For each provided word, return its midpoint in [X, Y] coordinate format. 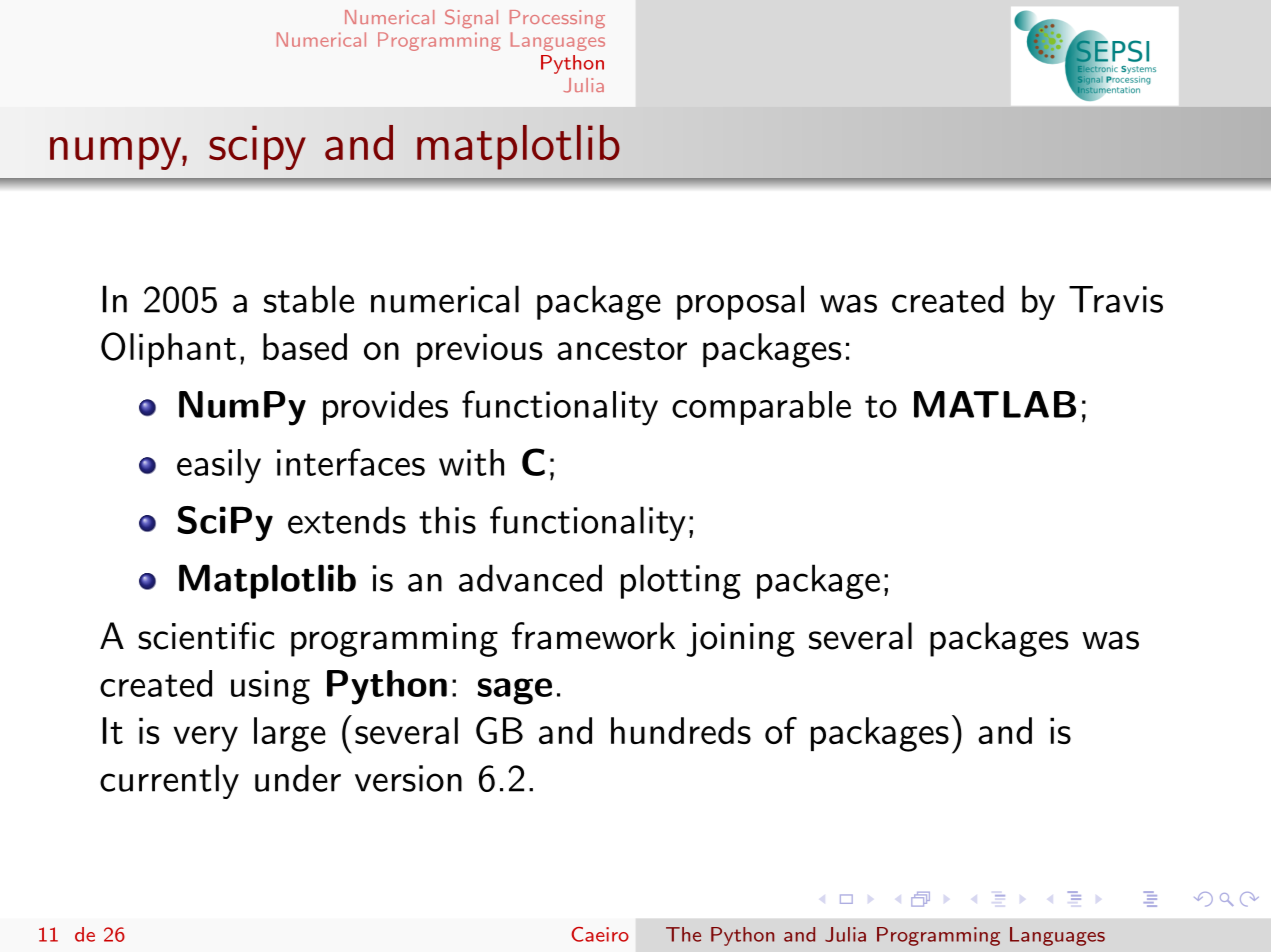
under [298, 778]
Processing [557, 19]
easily [219, 466]
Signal [471, 18]
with [471, 462]
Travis [1116, 299]
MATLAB [995, 404]
